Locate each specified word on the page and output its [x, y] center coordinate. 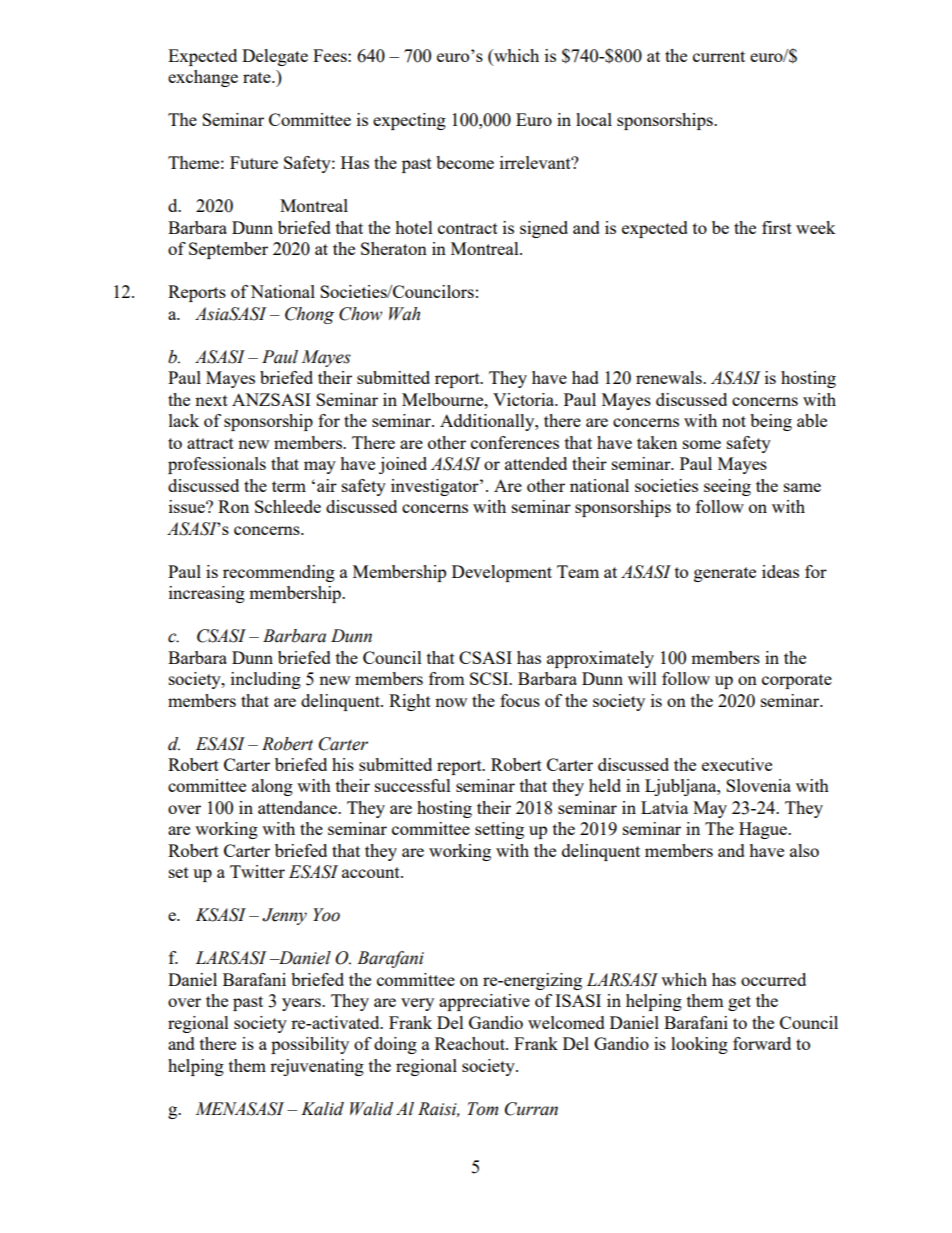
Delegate [275, 57]
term [289, 486]
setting [499, 830]
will [642, 678]
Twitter [257, 871]
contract [468, 228]
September [228, 250]
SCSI [490, 678]
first [777, 227]
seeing [727, 487]
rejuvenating [317, 1067]
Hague [764, 830]
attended [536, 463]
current [719, 56]
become [465, 162]
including [266, 680]
